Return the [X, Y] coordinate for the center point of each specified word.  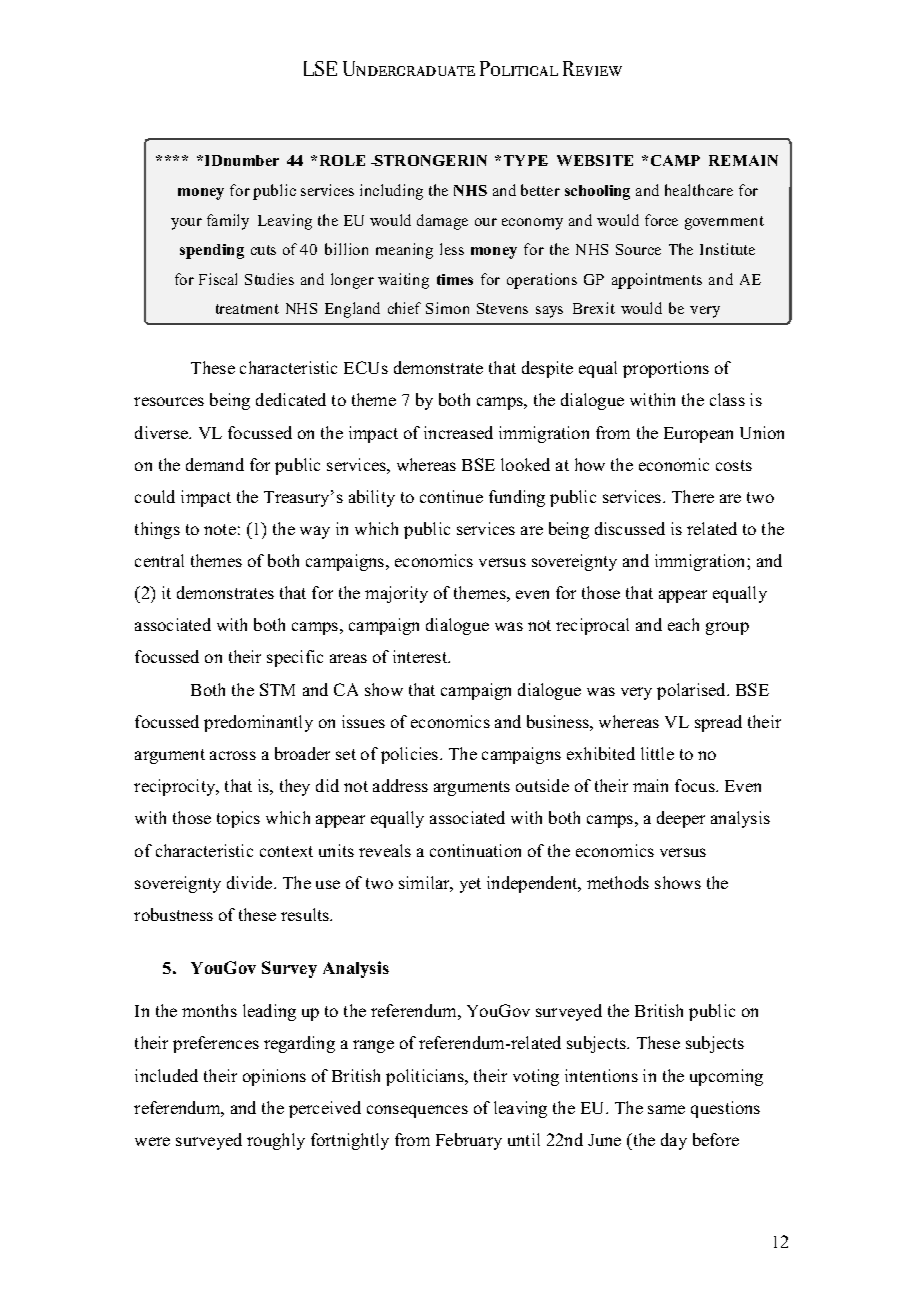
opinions [274, 1077]
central [159, 560]
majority [396, 594]
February [469, 1141]
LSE [320, 68]
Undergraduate [409, 68]
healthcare [699, 190]
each [683, 624]
